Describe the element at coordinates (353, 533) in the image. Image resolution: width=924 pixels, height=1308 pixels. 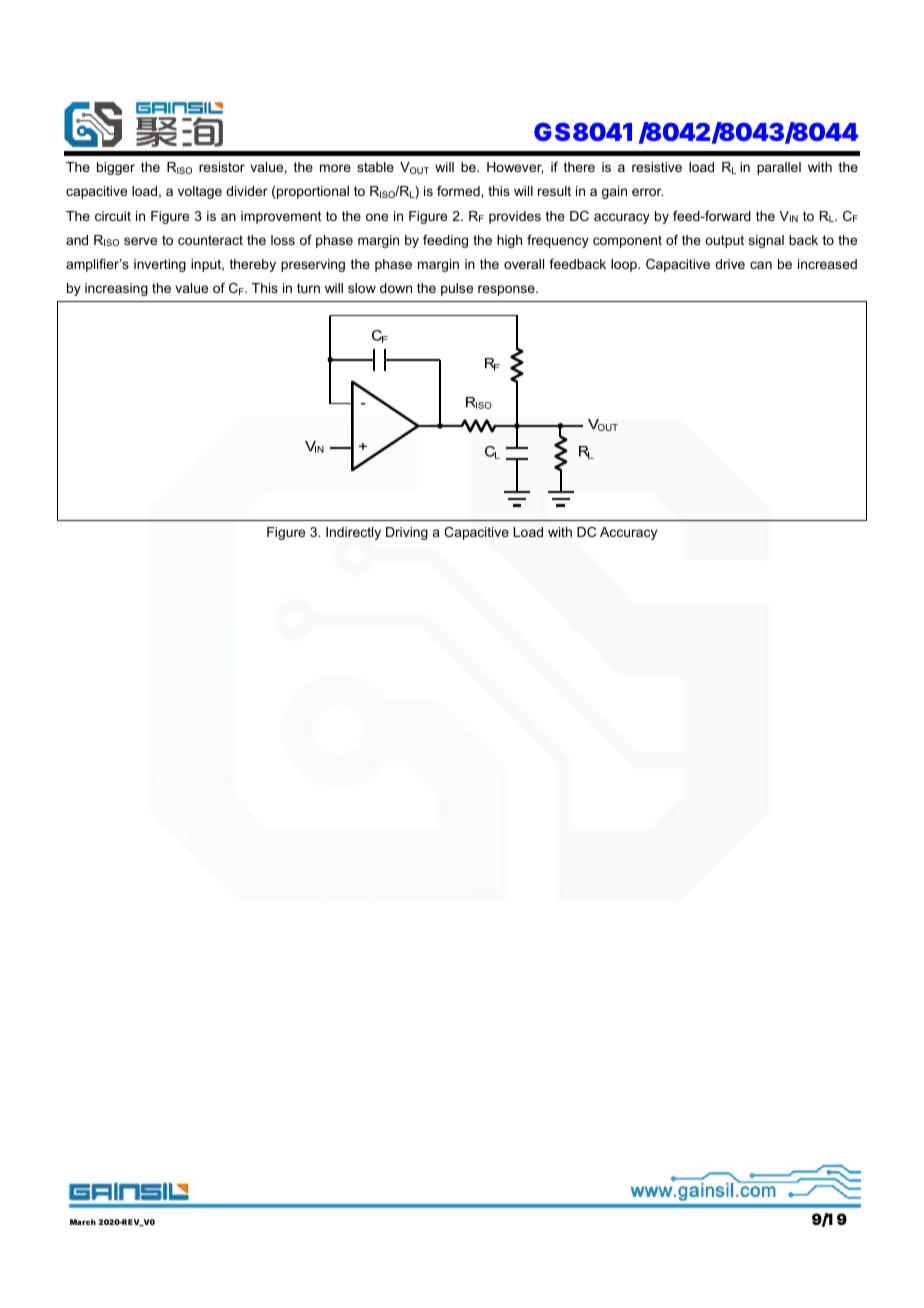
I see `Indirectly` at that location.
